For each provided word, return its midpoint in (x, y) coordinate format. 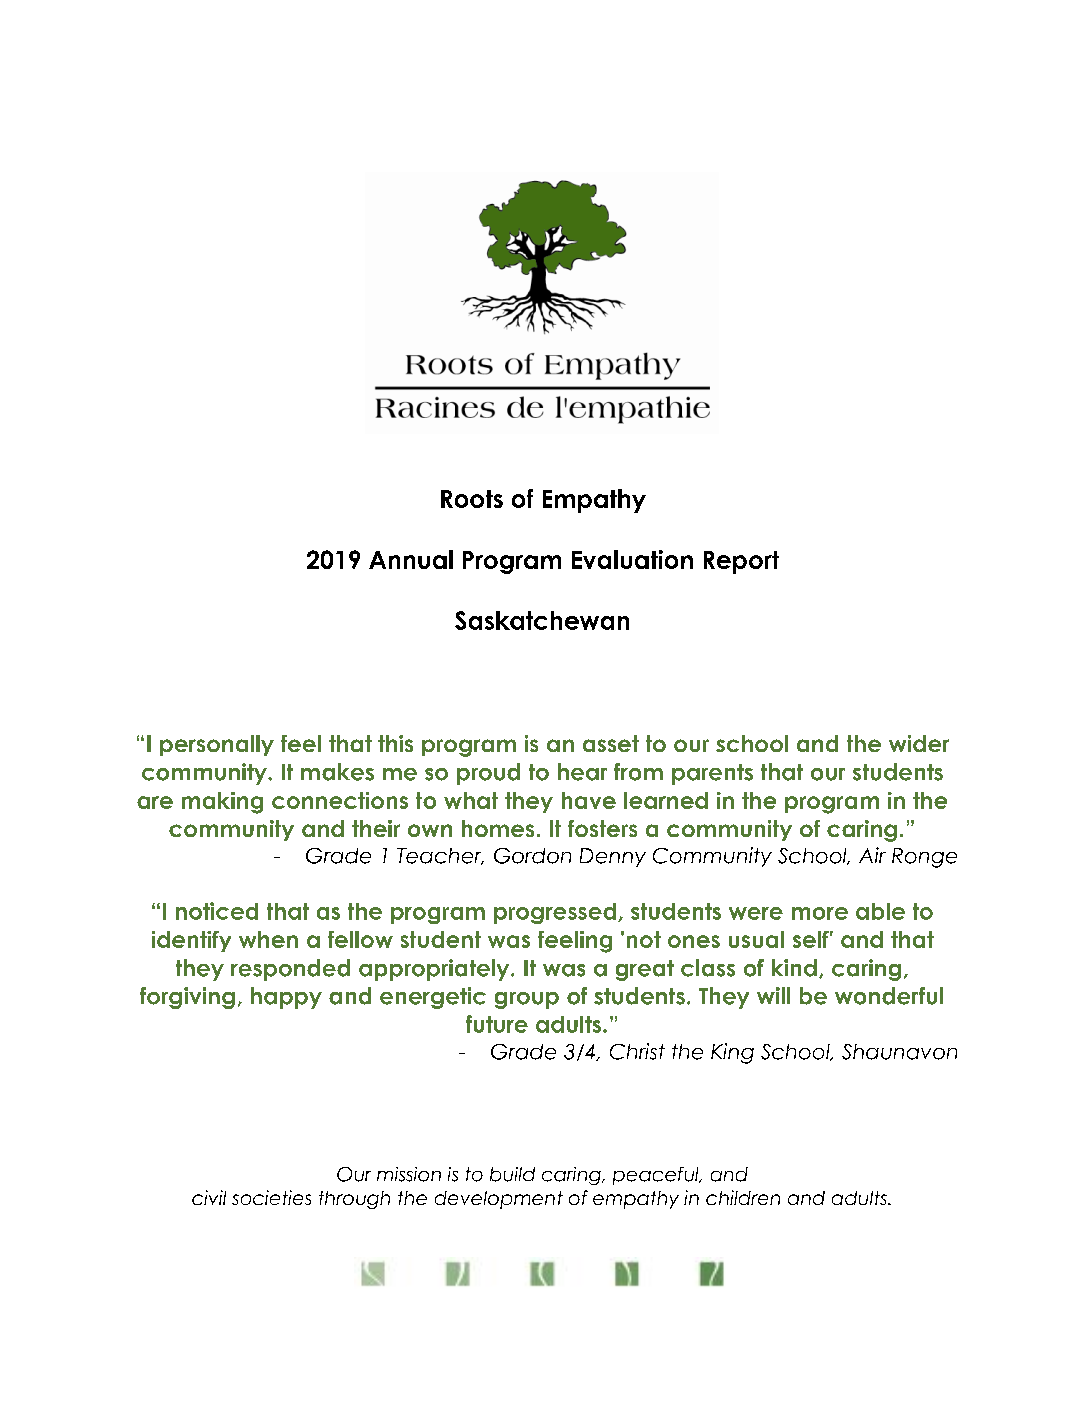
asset (611, 743)
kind (794, 968)
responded (290, 970)
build (512, 1174)
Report (741, 562)
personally (217, 745)
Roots (472, 499)
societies (271, 1197)
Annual (411, 559)
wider (919, 743)
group (527, 1000)
